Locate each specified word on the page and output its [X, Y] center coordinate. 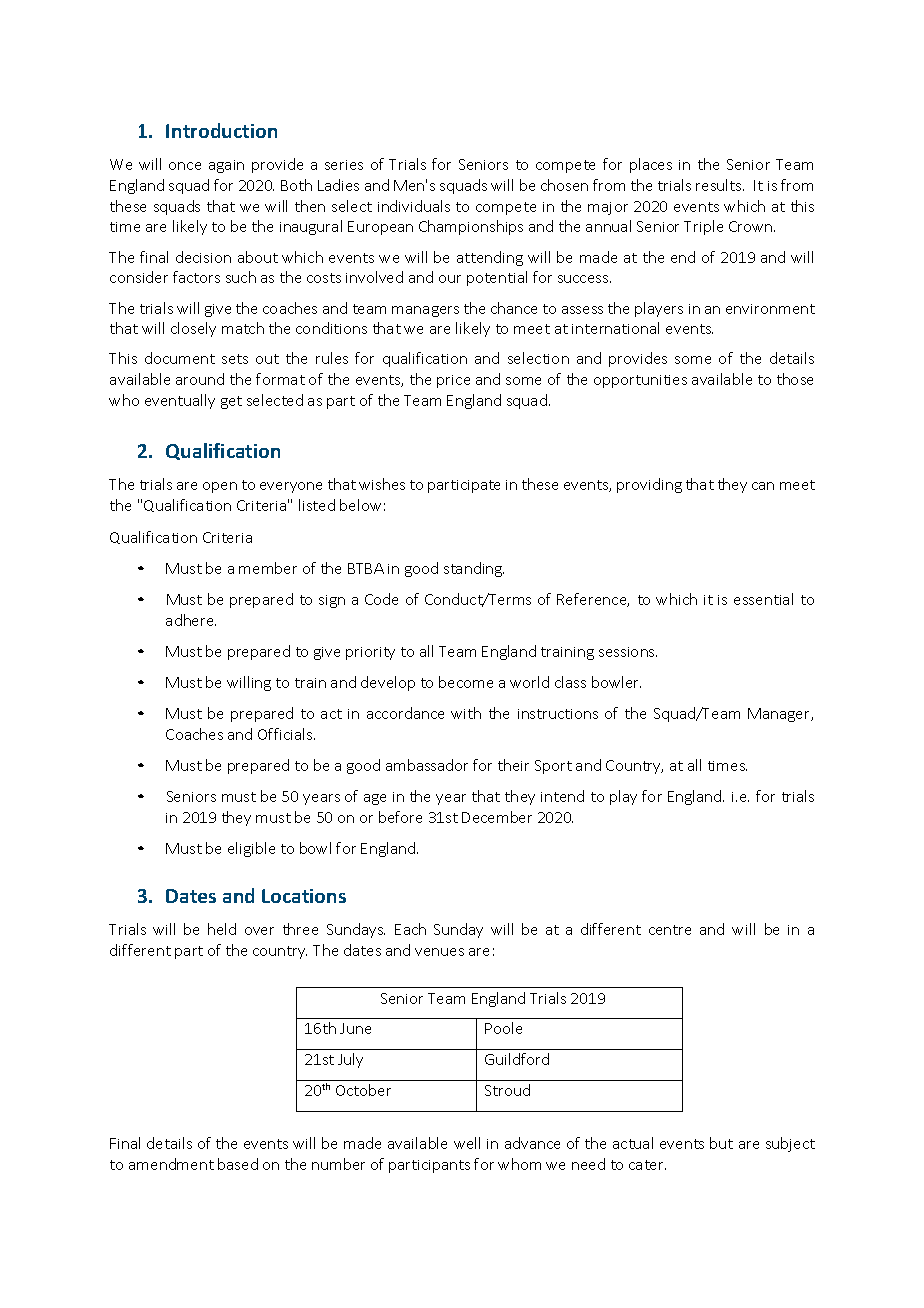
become [466, 682]
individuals [414, 206]
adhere [191, 620]
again [226, 166]
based [238, 1164]
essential [763, 599]
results [720, 185]
